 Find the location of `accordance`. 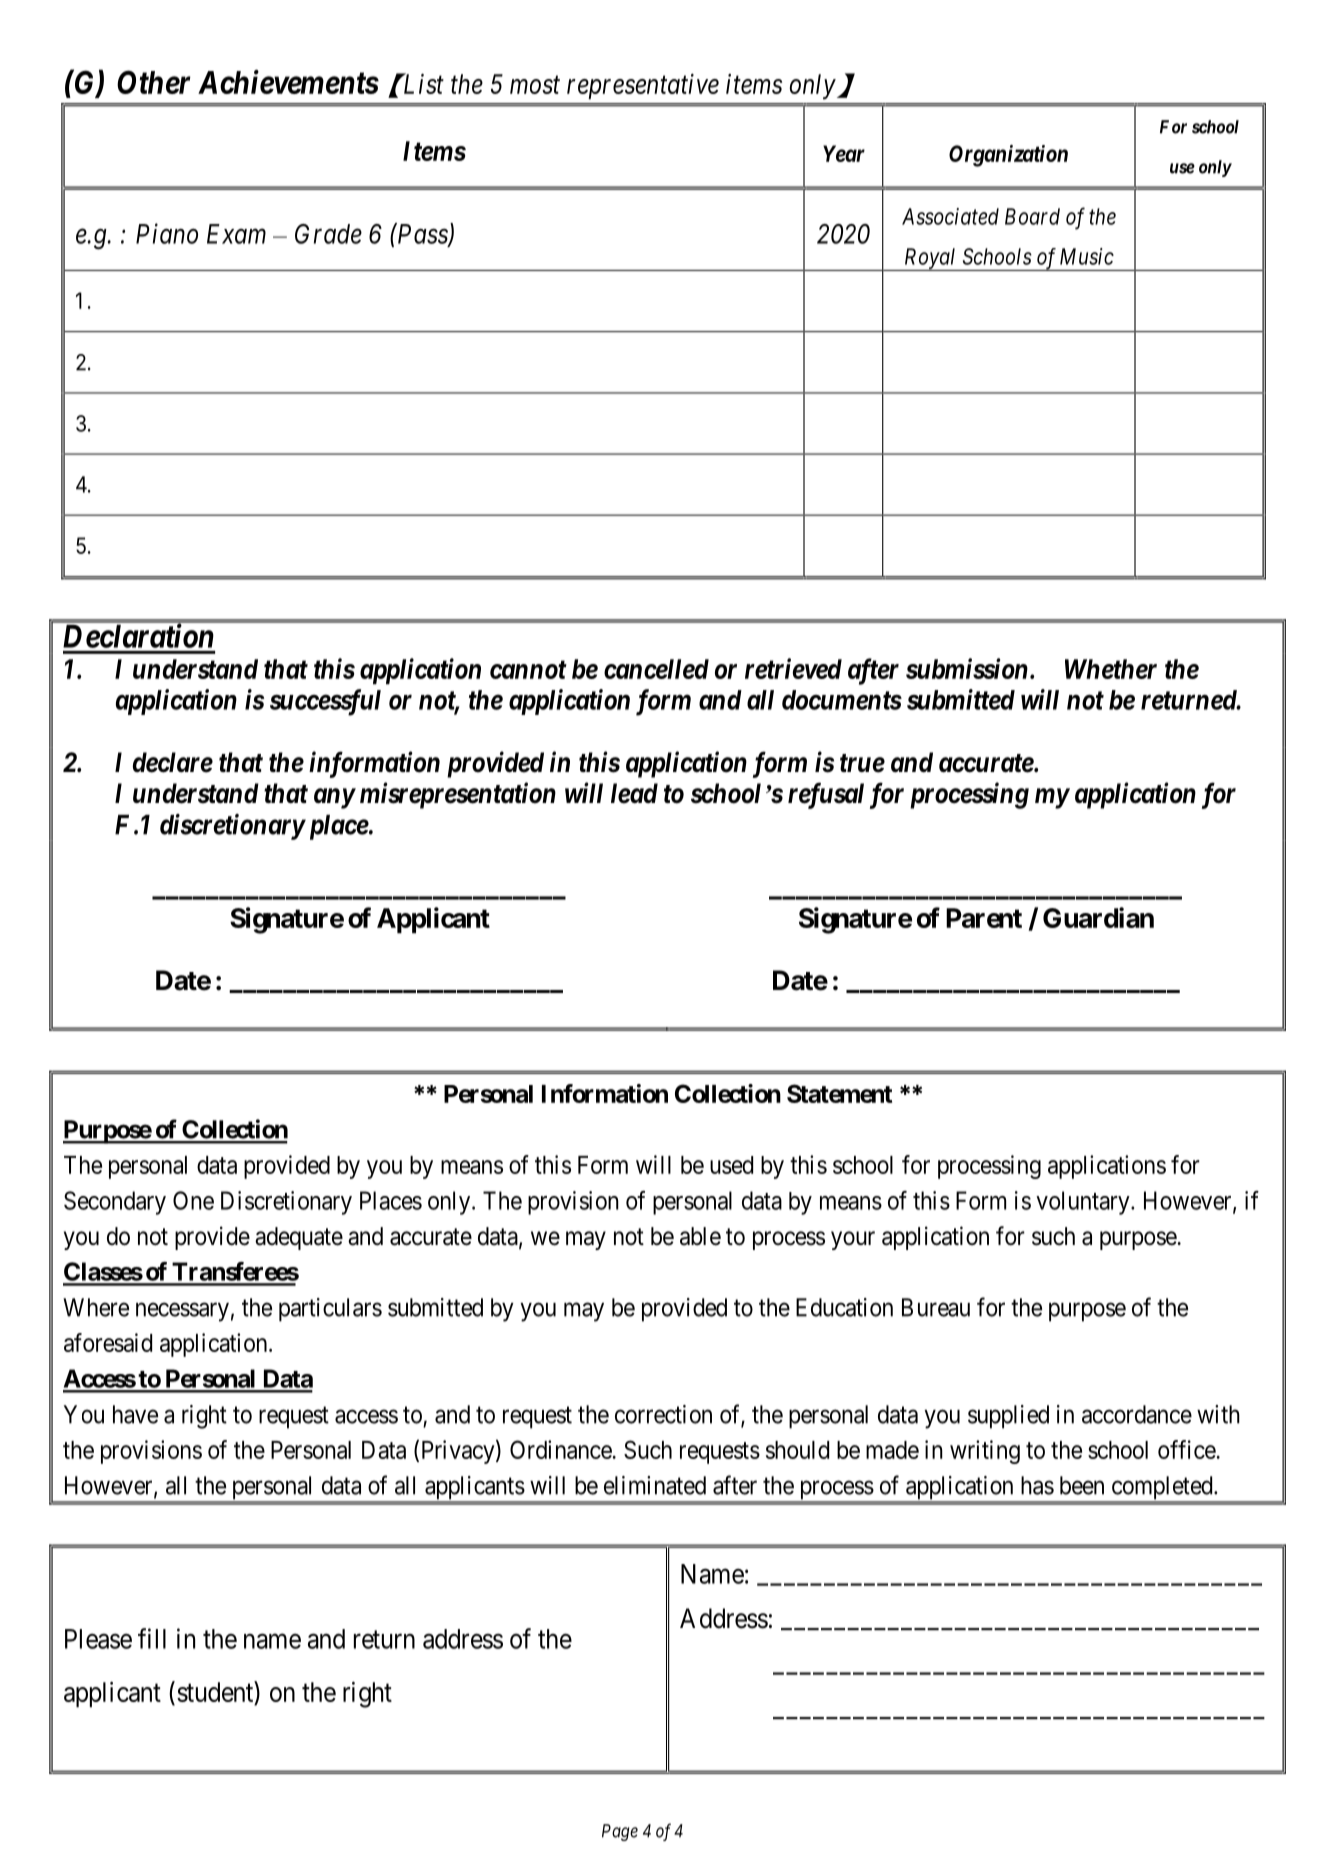

accordance is located at coordinates (1137, 1414).
